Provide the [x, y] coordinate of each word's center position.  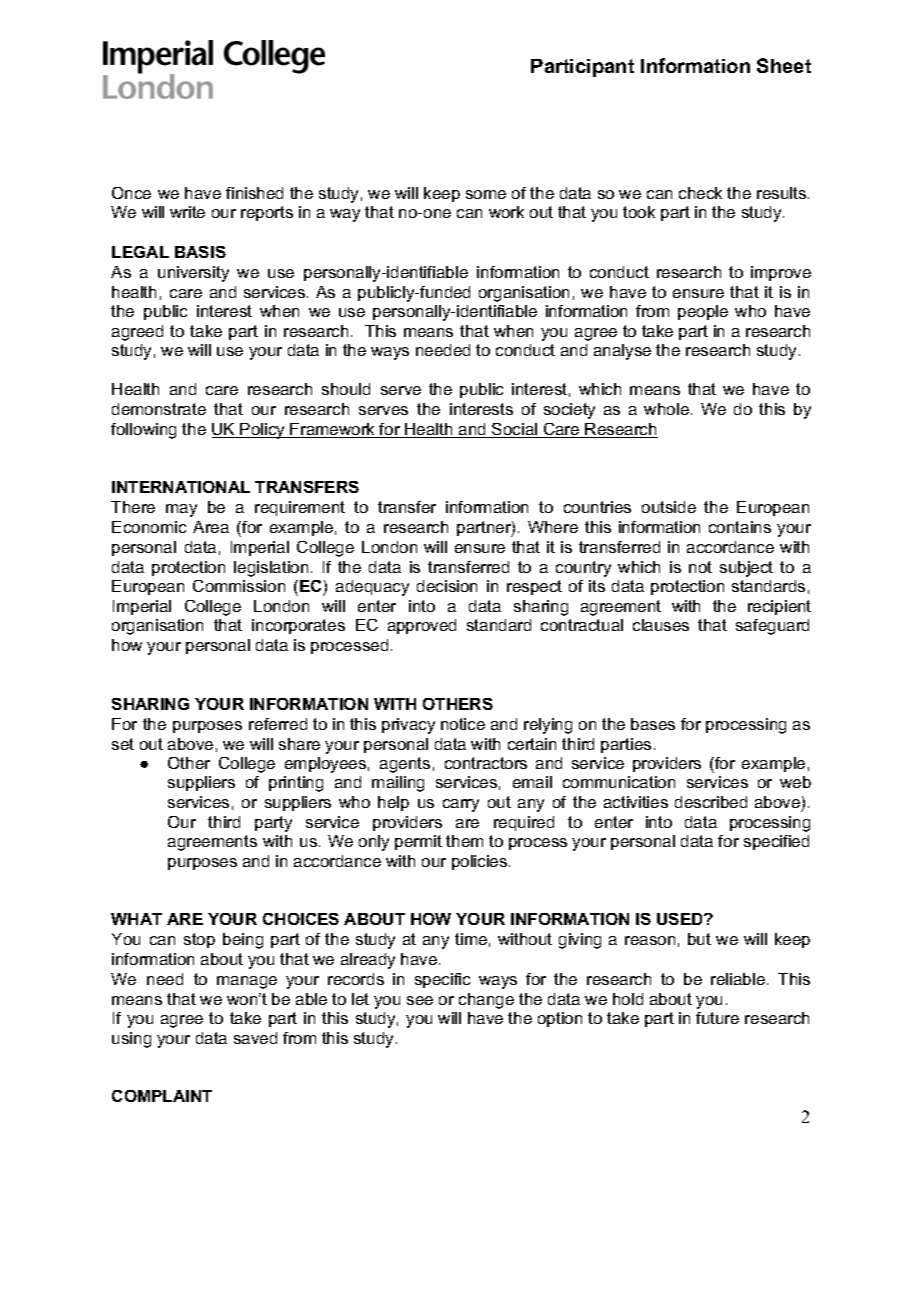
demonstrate [159, 409]
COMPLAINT [162, 1096]
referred [278, 724]
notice [463, 724]
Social [515, 430]
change [486, 1001]
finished [254, 193]
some [486, 194]
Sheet [784, 65]
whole [666, 409]
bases [653, 724]
